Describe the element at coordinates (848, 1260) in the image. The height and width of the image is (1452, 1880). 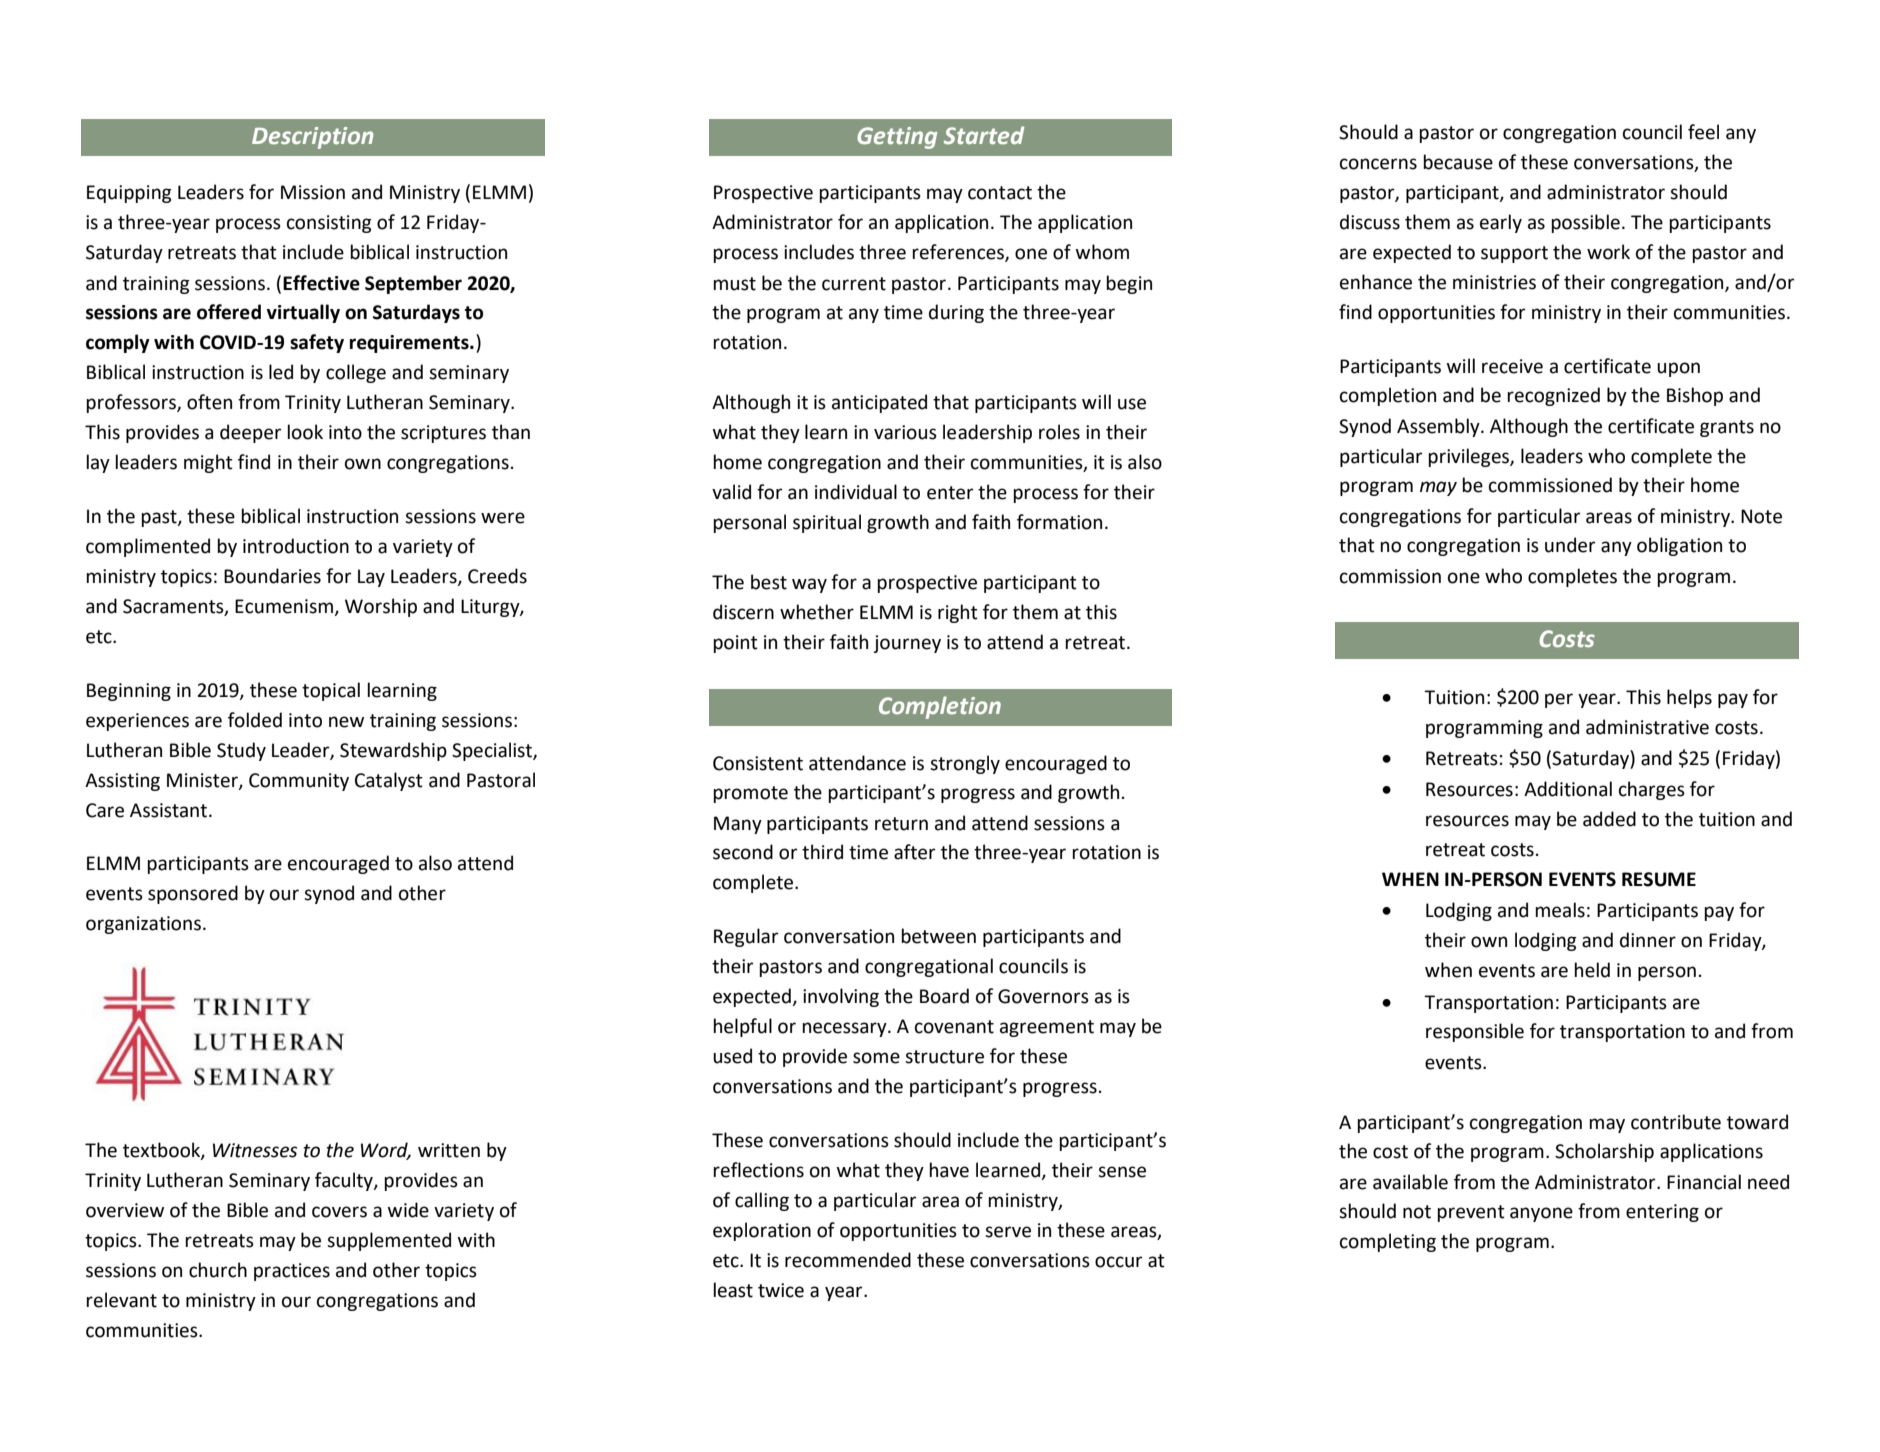
I see `recommended` at that location.
